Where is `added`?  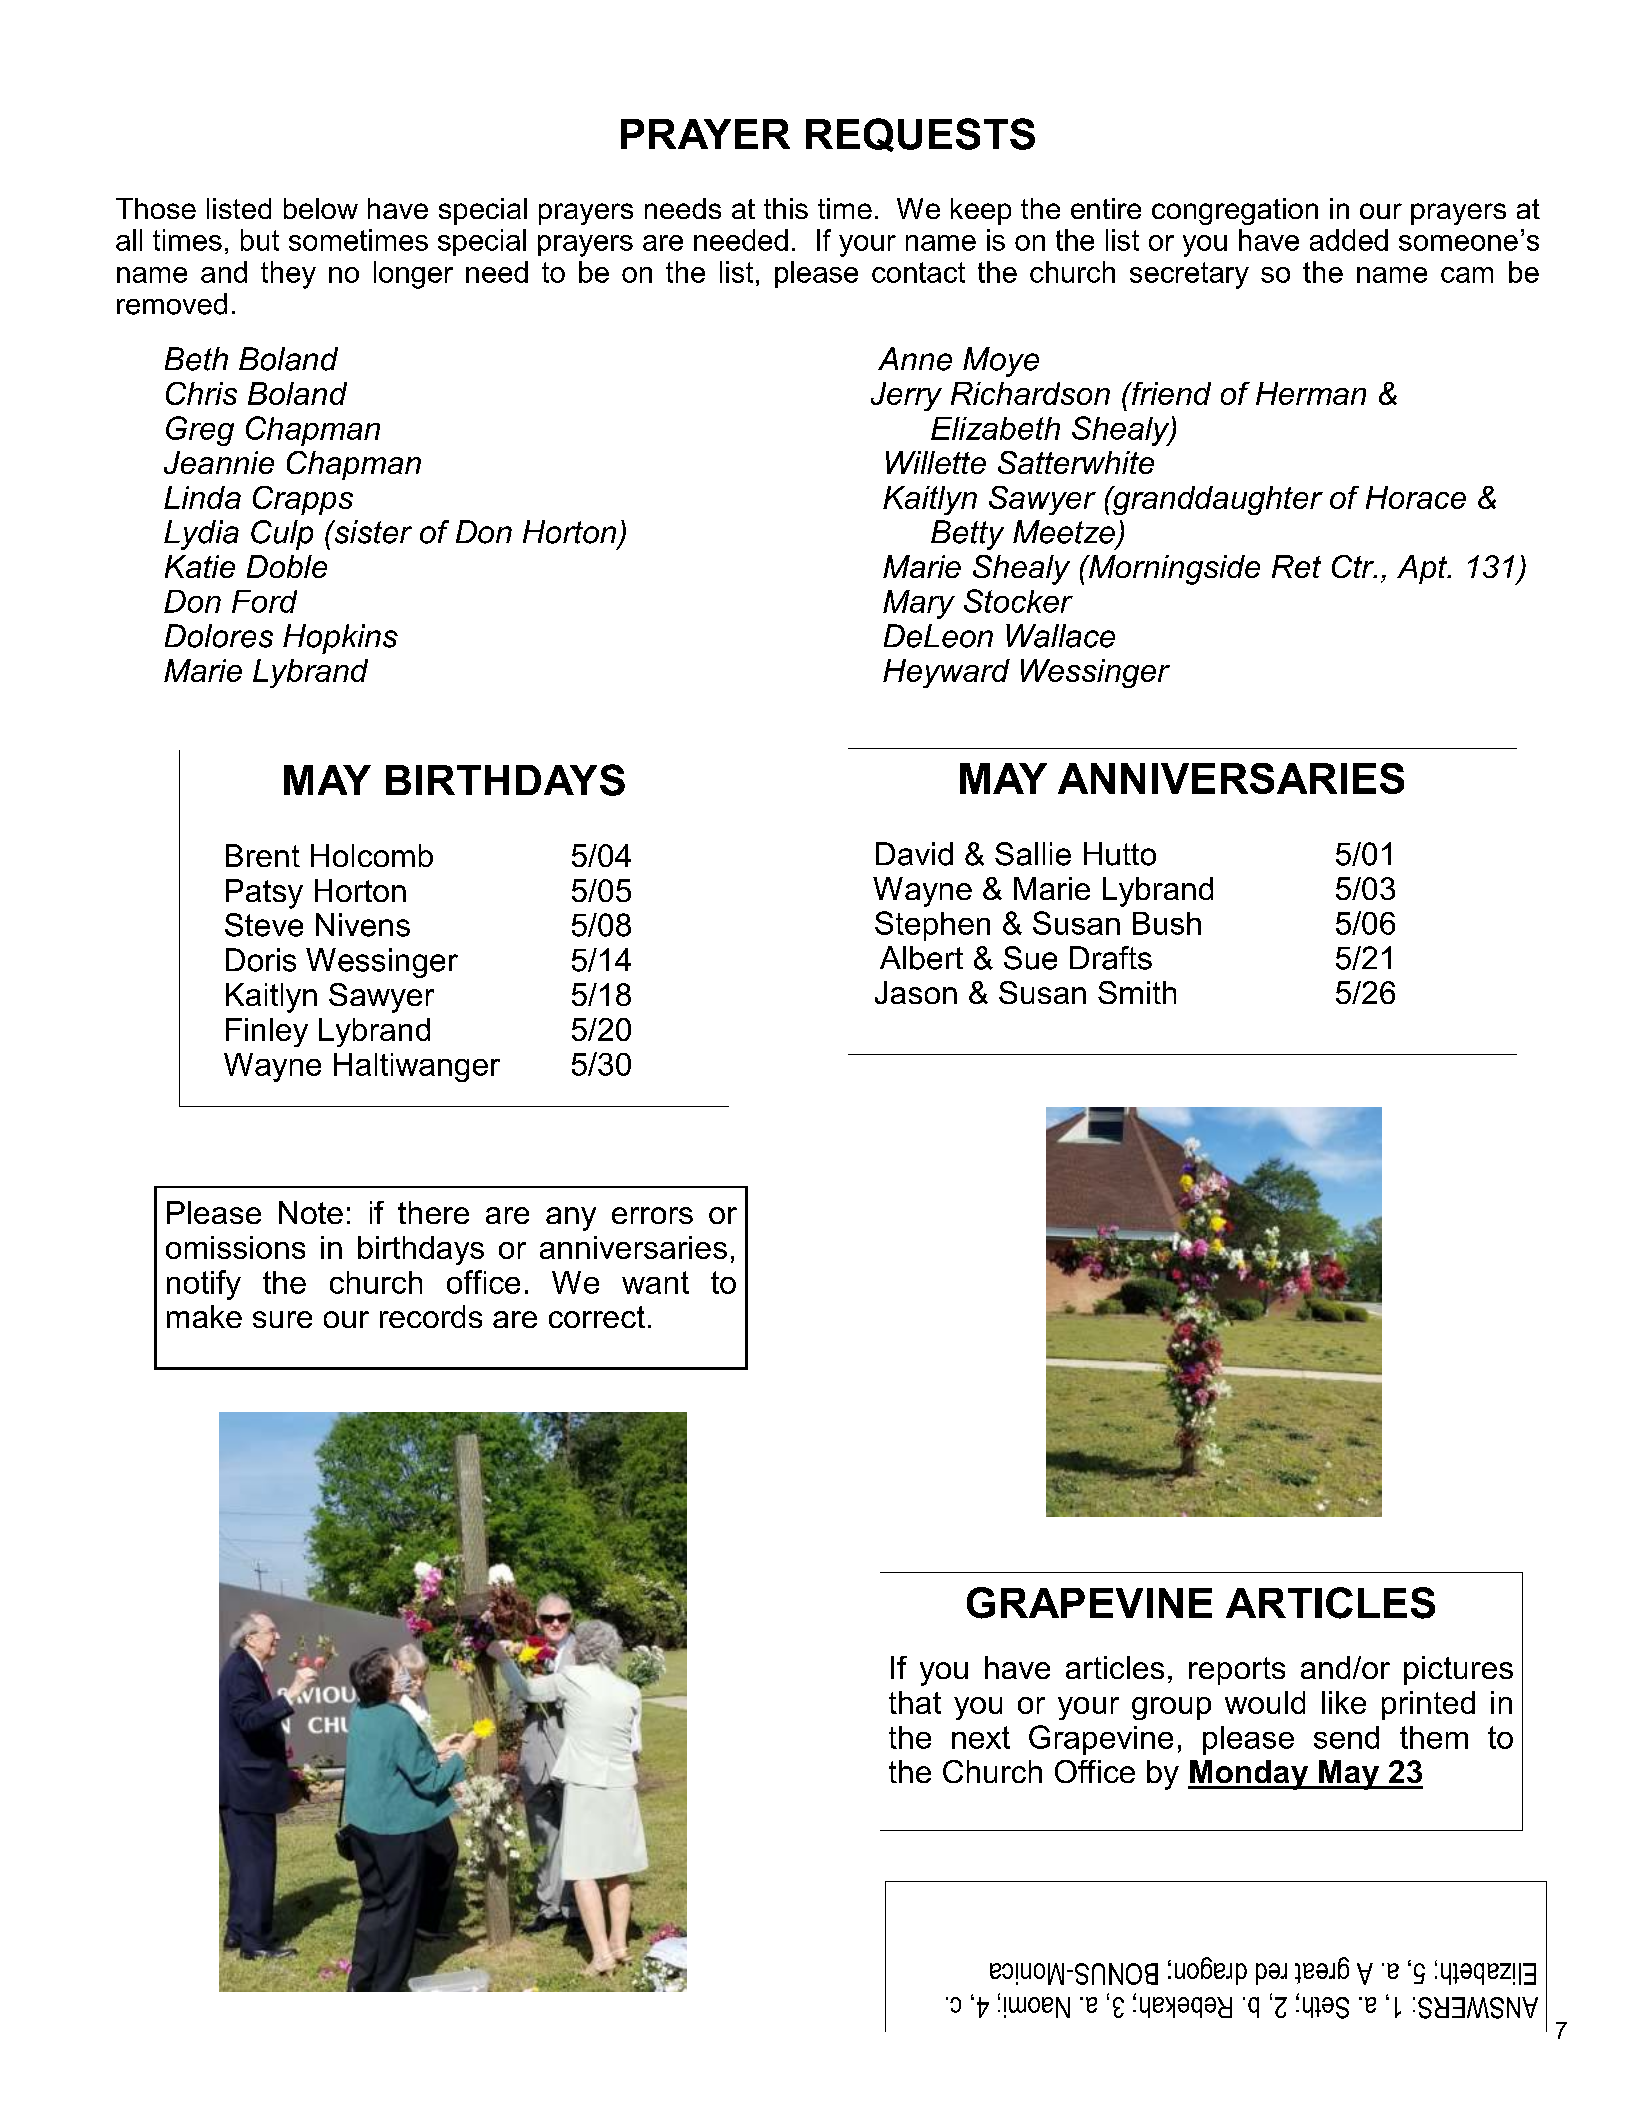
added is located at coordinates (1349, 240).
